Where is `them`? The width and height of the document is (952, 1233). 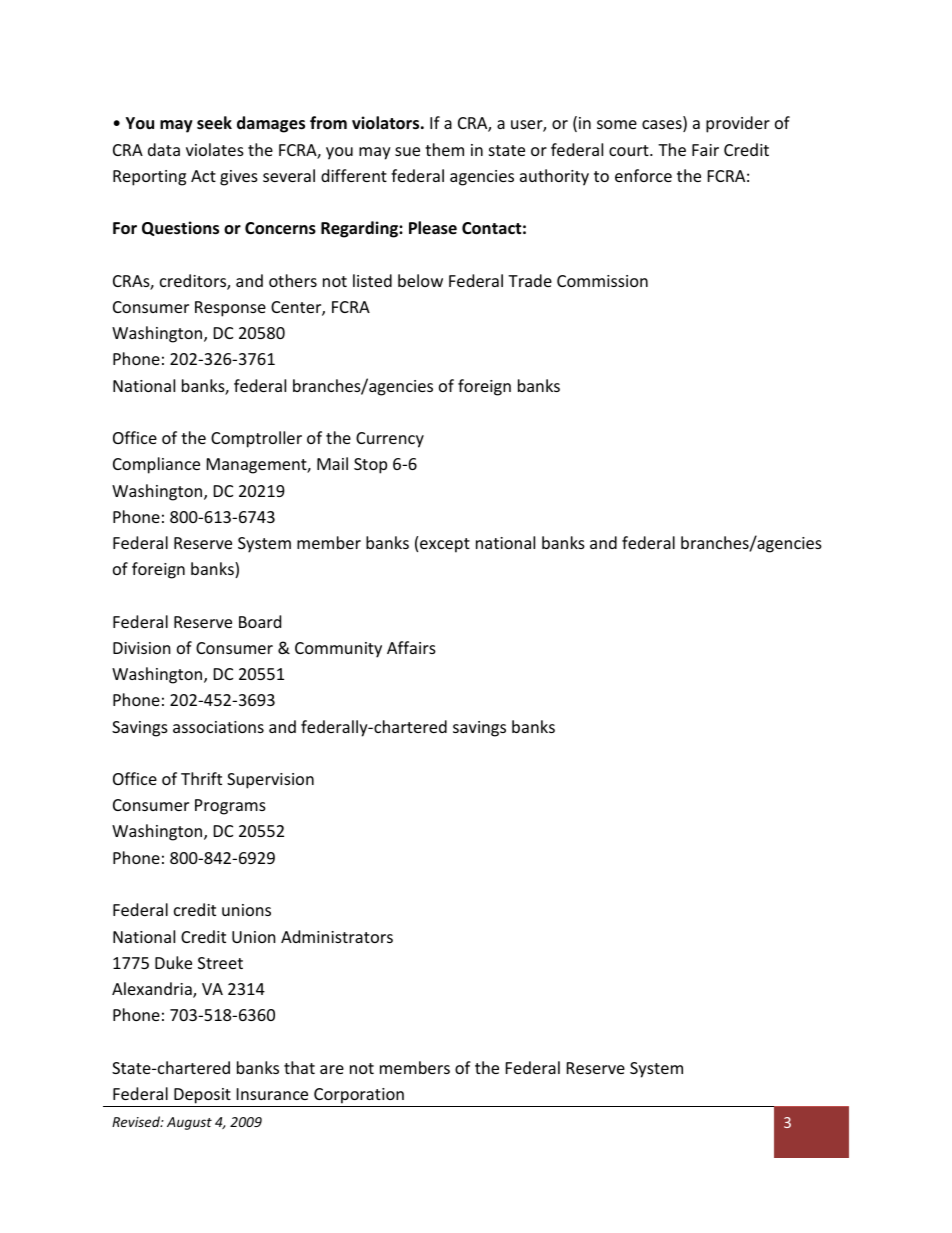
them is located at coordinates (444, 149).
